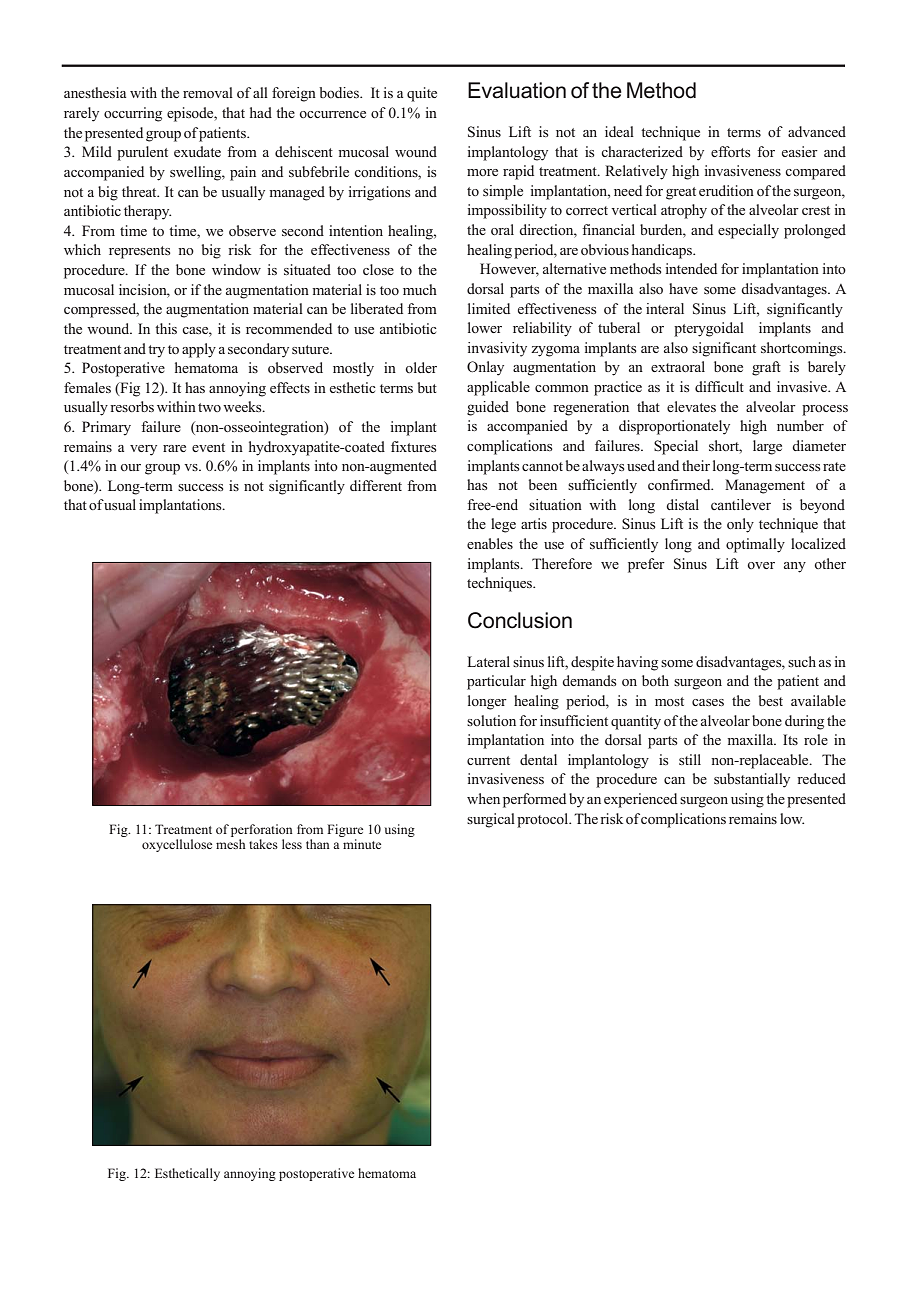 The image size is (924, 1308). I want to click on occurring, so click(133, 114).
